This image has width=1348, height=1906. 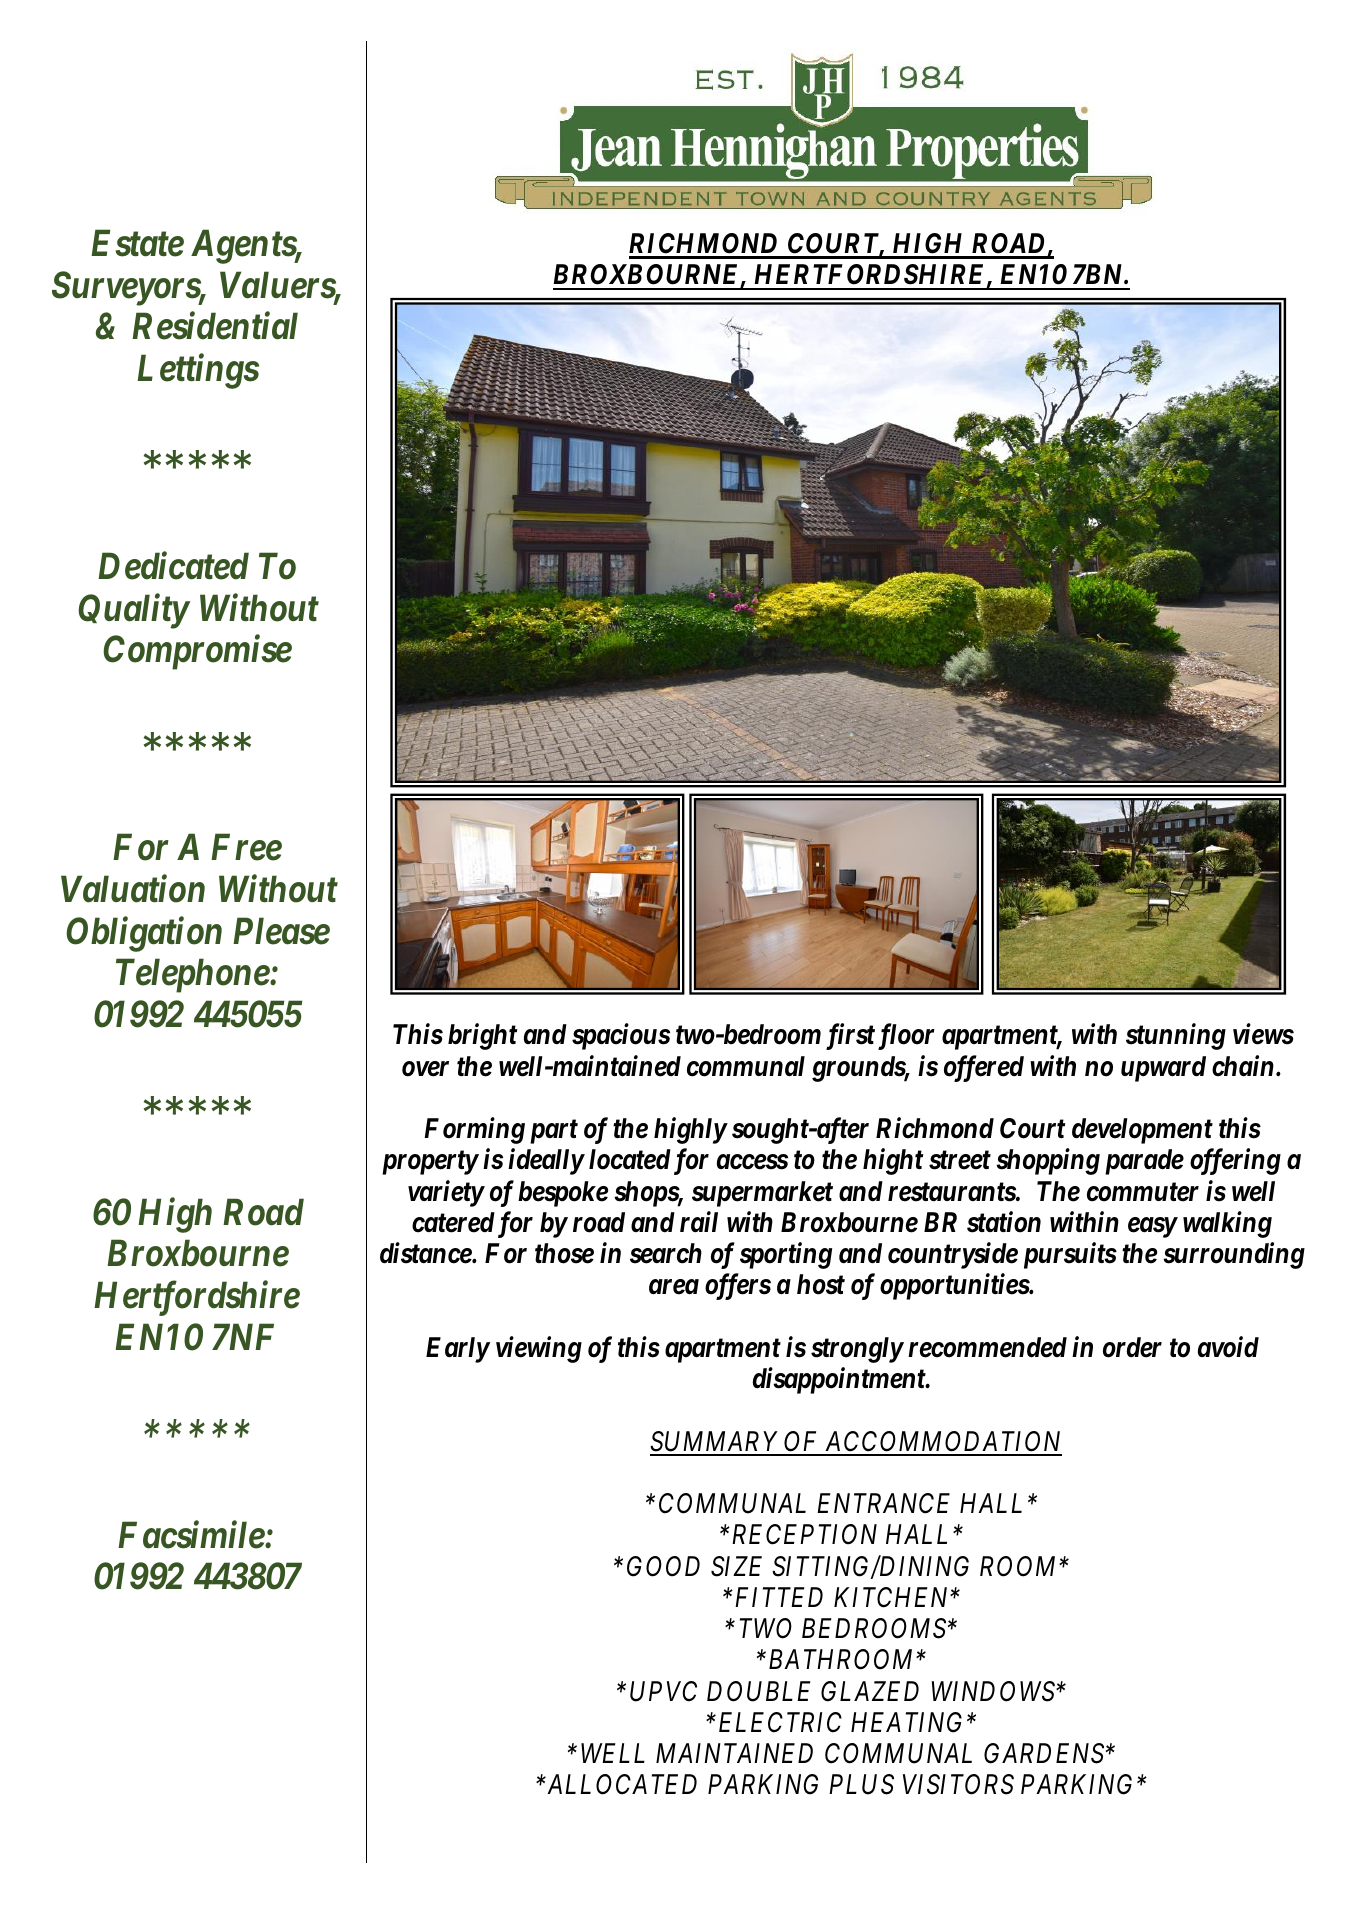 What do you see at coordinates (663, 1691) in the image?
I see `UPVC` at bounding box center [663, 1691].
